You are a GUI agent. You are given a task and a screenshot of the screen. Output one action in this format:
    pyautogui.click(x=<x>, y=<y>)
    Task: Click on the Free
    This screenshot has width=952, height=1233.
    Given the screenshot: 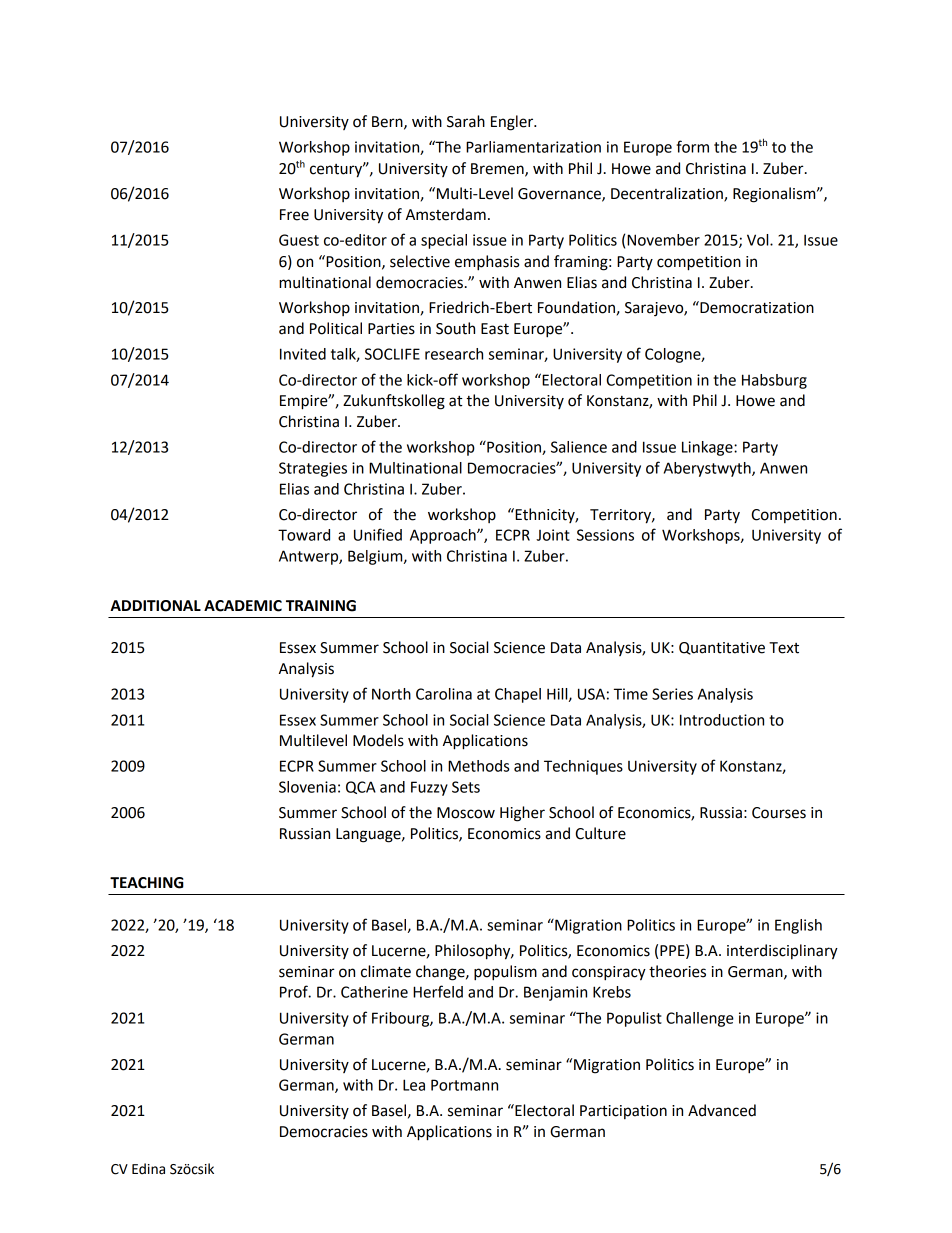 What is the action you would take?
    pyautogui.click(x=294, y=215)
